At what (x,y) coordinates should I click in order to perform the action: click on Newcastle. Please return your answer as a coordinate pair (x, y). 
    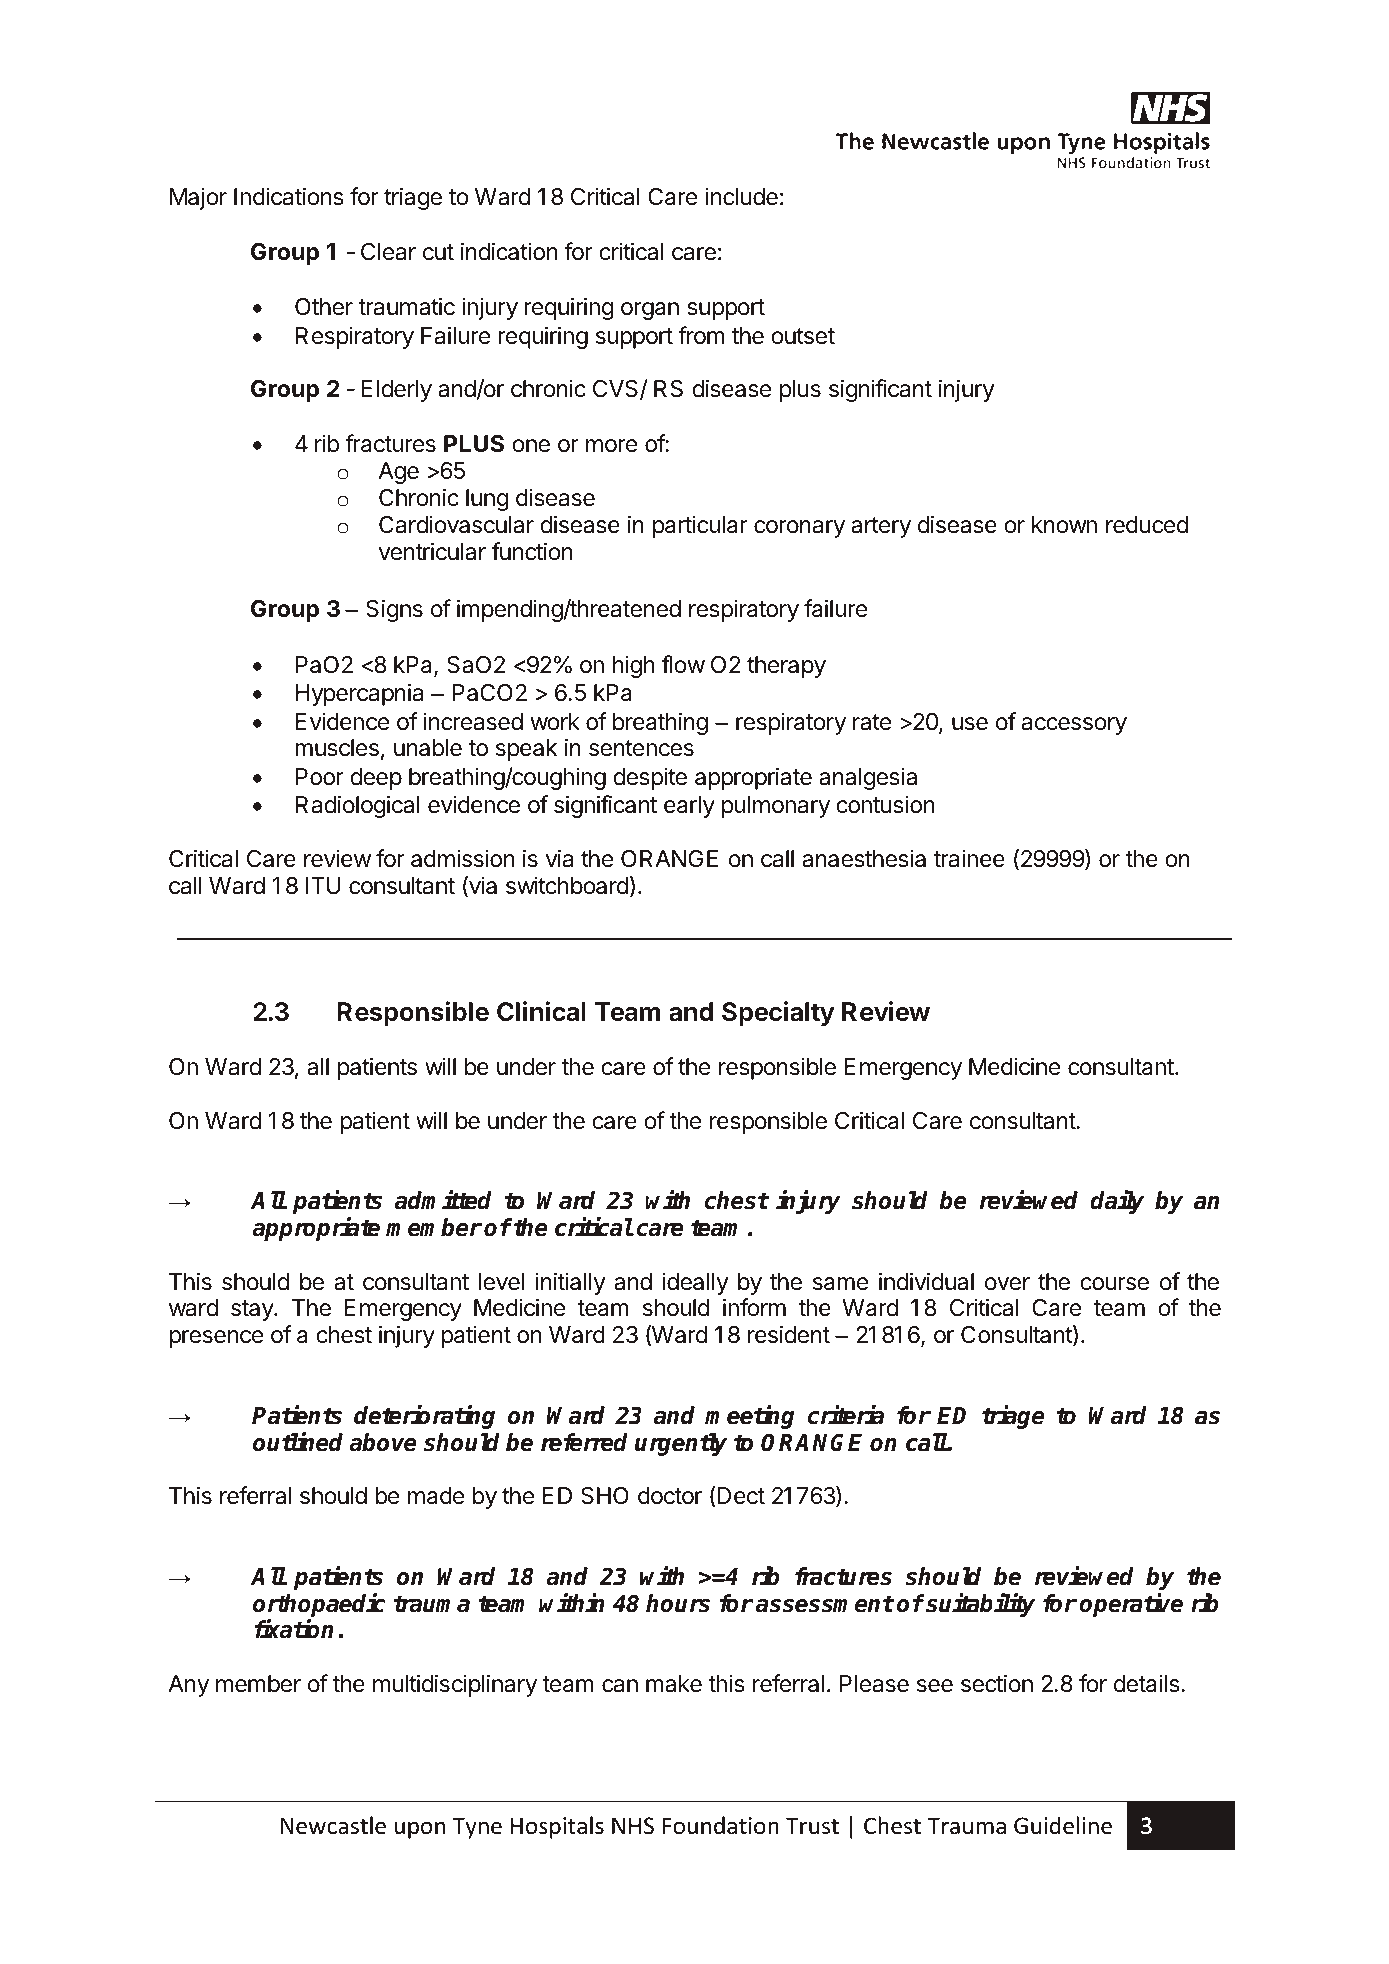
    Looking at the image, I should click on (333, 1825).
